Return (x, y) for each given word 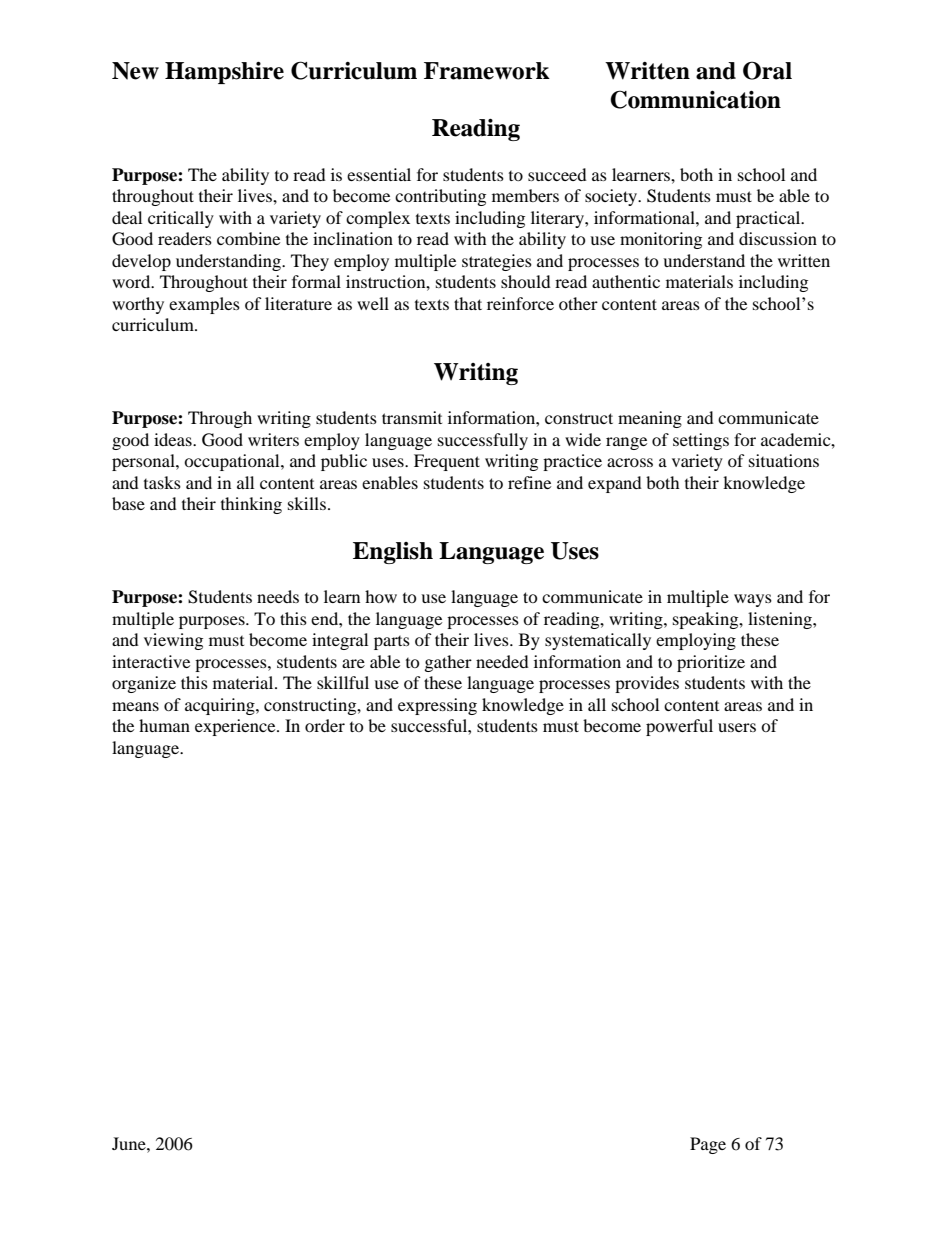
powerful (679, 727)
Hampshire (224, 73)
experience (236, 727)
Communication (695, 99)
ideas (174, 439)
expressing (437, 706)
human (164, 725)
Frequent (447, 462)
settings (701, 441)
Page (708, 1145)
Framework (487, 71)
